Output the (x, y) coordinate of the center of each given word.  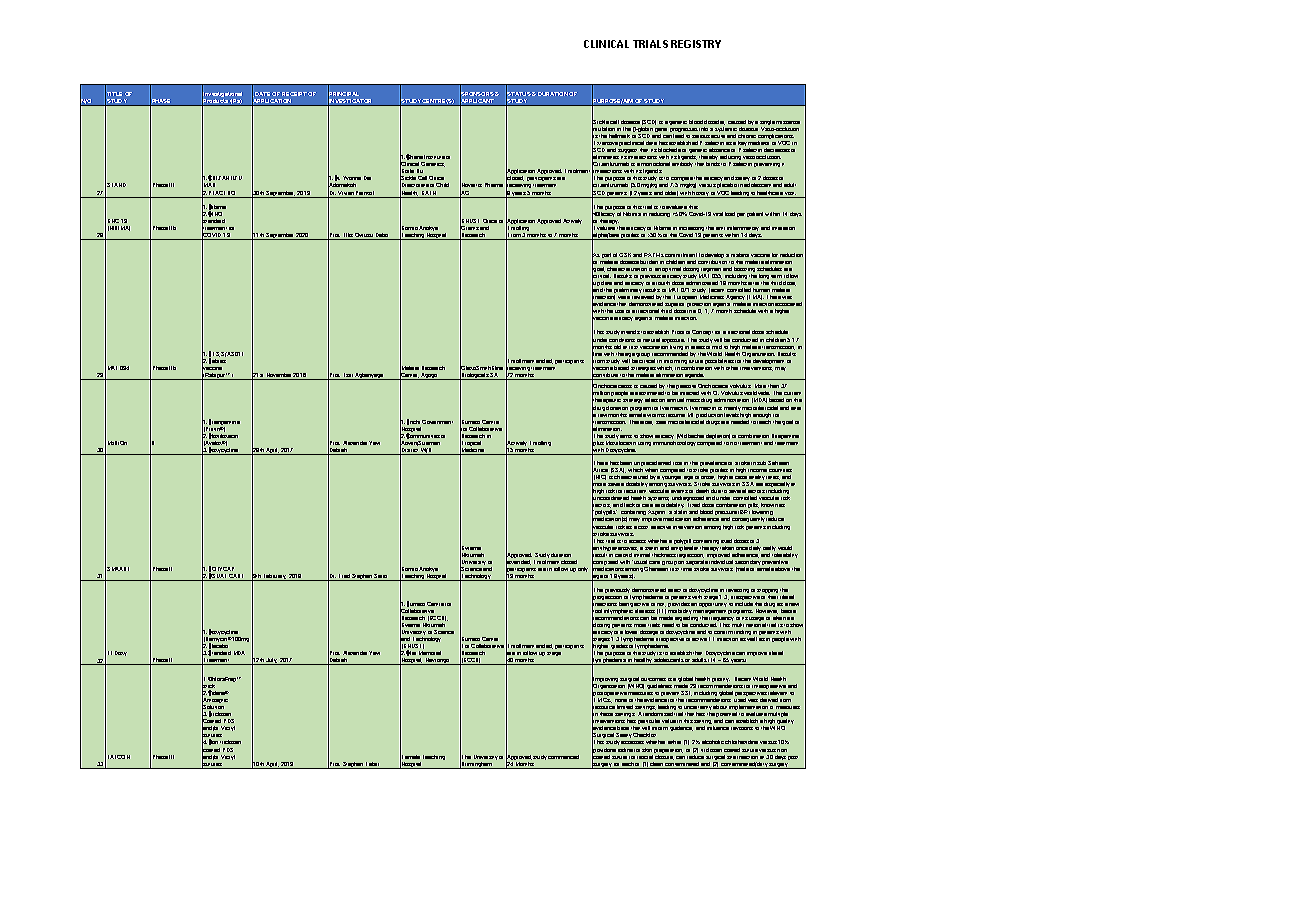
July (272, 661)
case (741, 477)
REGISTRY (696, 44)
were (624, 297)
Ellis (348, 236)
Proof (678, 332)
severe (616, 484)
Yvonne (352, 178)
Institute (434, 157)
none (621, 700)
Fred (344, 577)
